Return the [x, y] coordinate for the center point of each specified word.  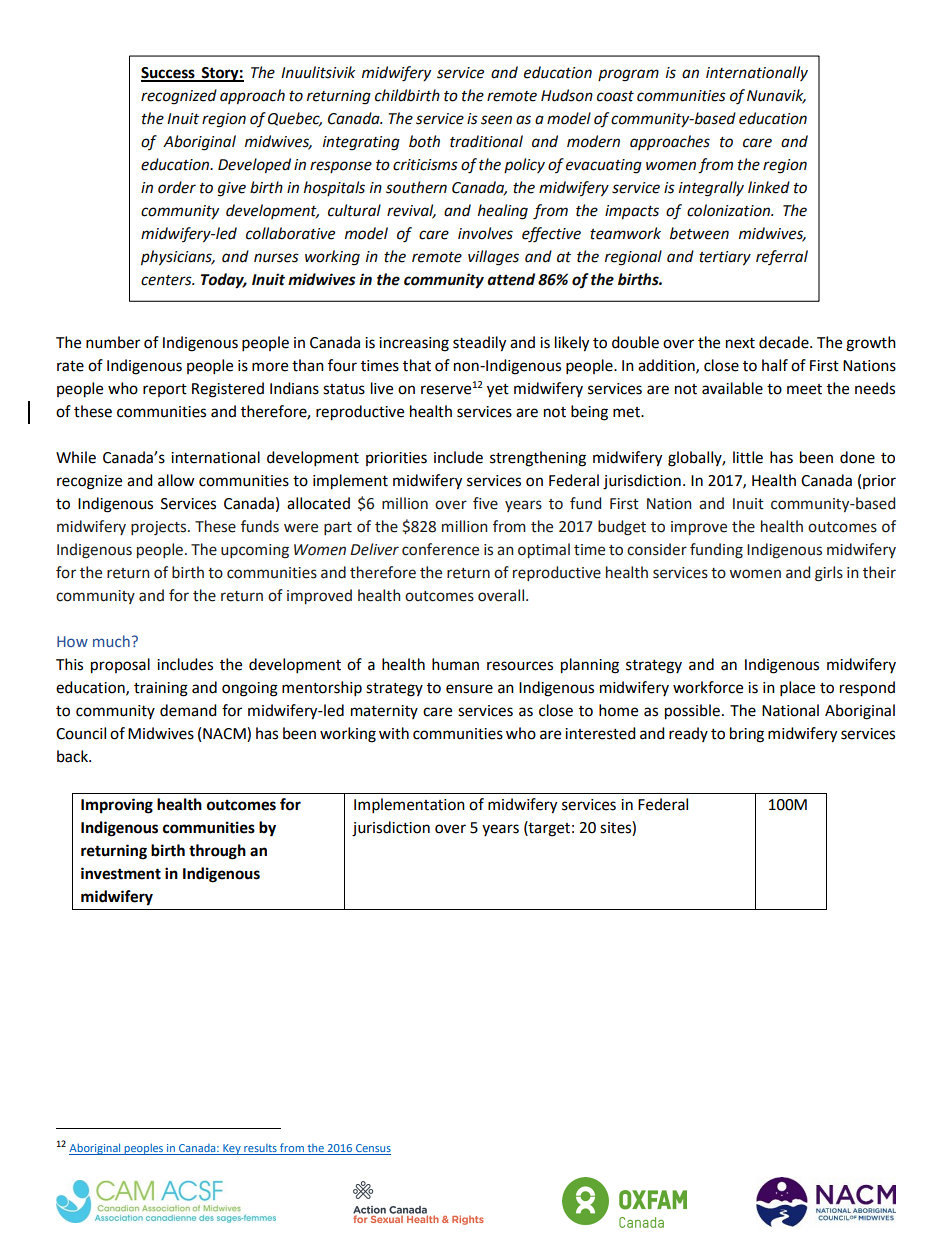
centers [167, 280]
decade [785, 342]
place [797, 689]
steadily [479, 344]
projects [160, 528]
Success [169, 74]
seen [496, 120]
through [217, 852]
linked [769, 187]
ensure [469, 689]
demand [188, 710]
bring [747, 735]
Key [232, 1149]
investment [121, 873]
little [748, 457]
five [485, 503]
